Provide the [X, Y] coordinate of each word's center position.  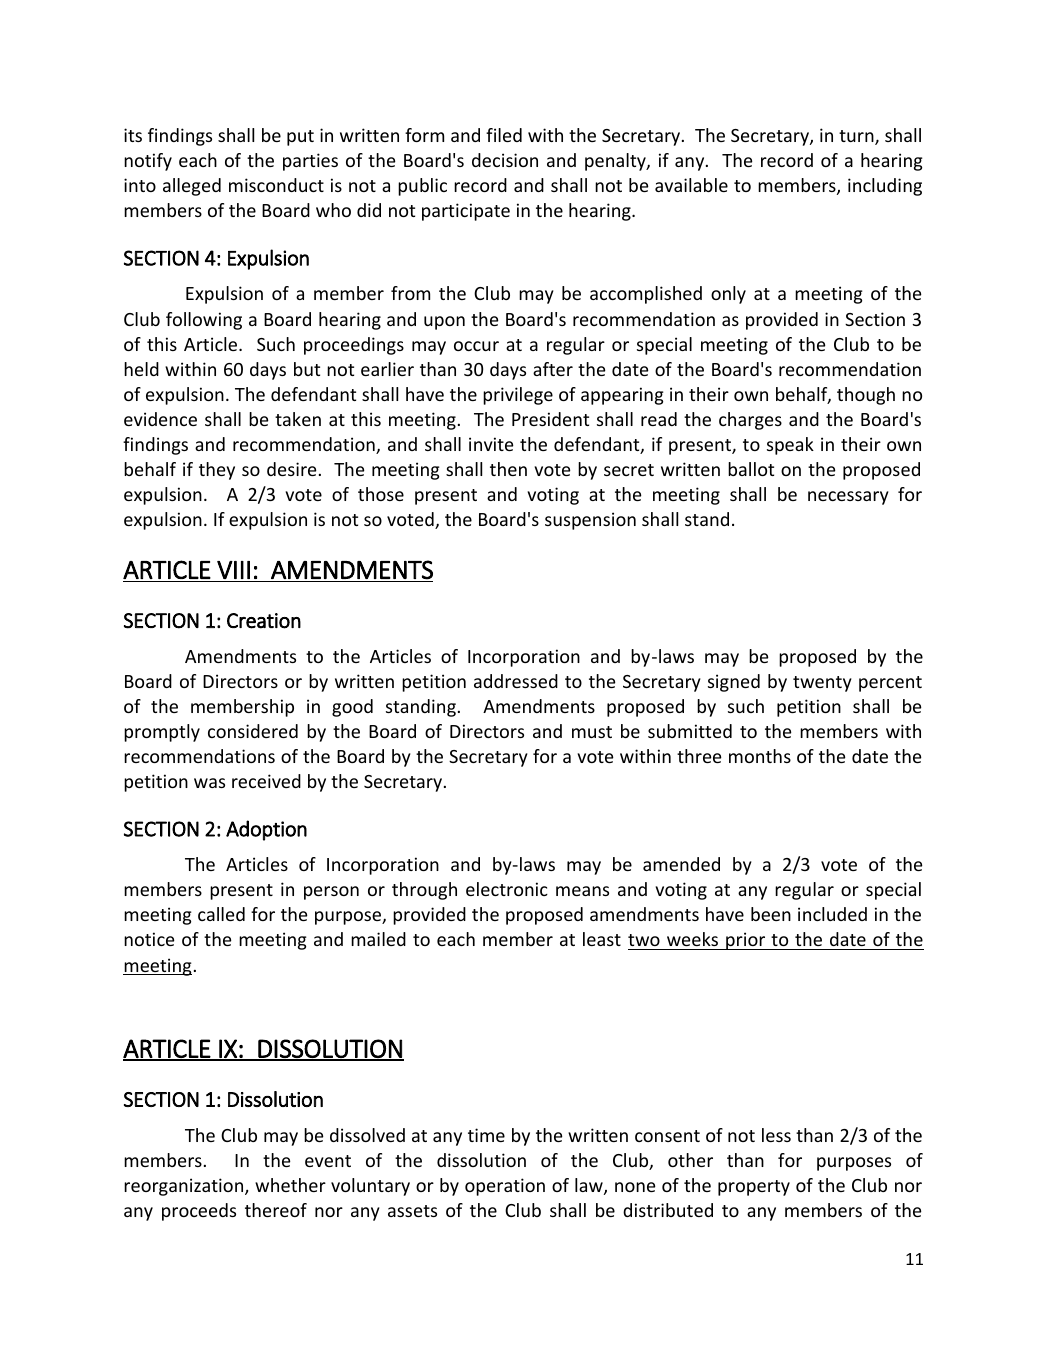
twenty [822, 684]
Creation [264, 621]
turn [857, 137]
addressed [516, 681]
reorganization [185, 1187]
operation [505, 1187]
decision [505, 160]
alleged [192, 187]
